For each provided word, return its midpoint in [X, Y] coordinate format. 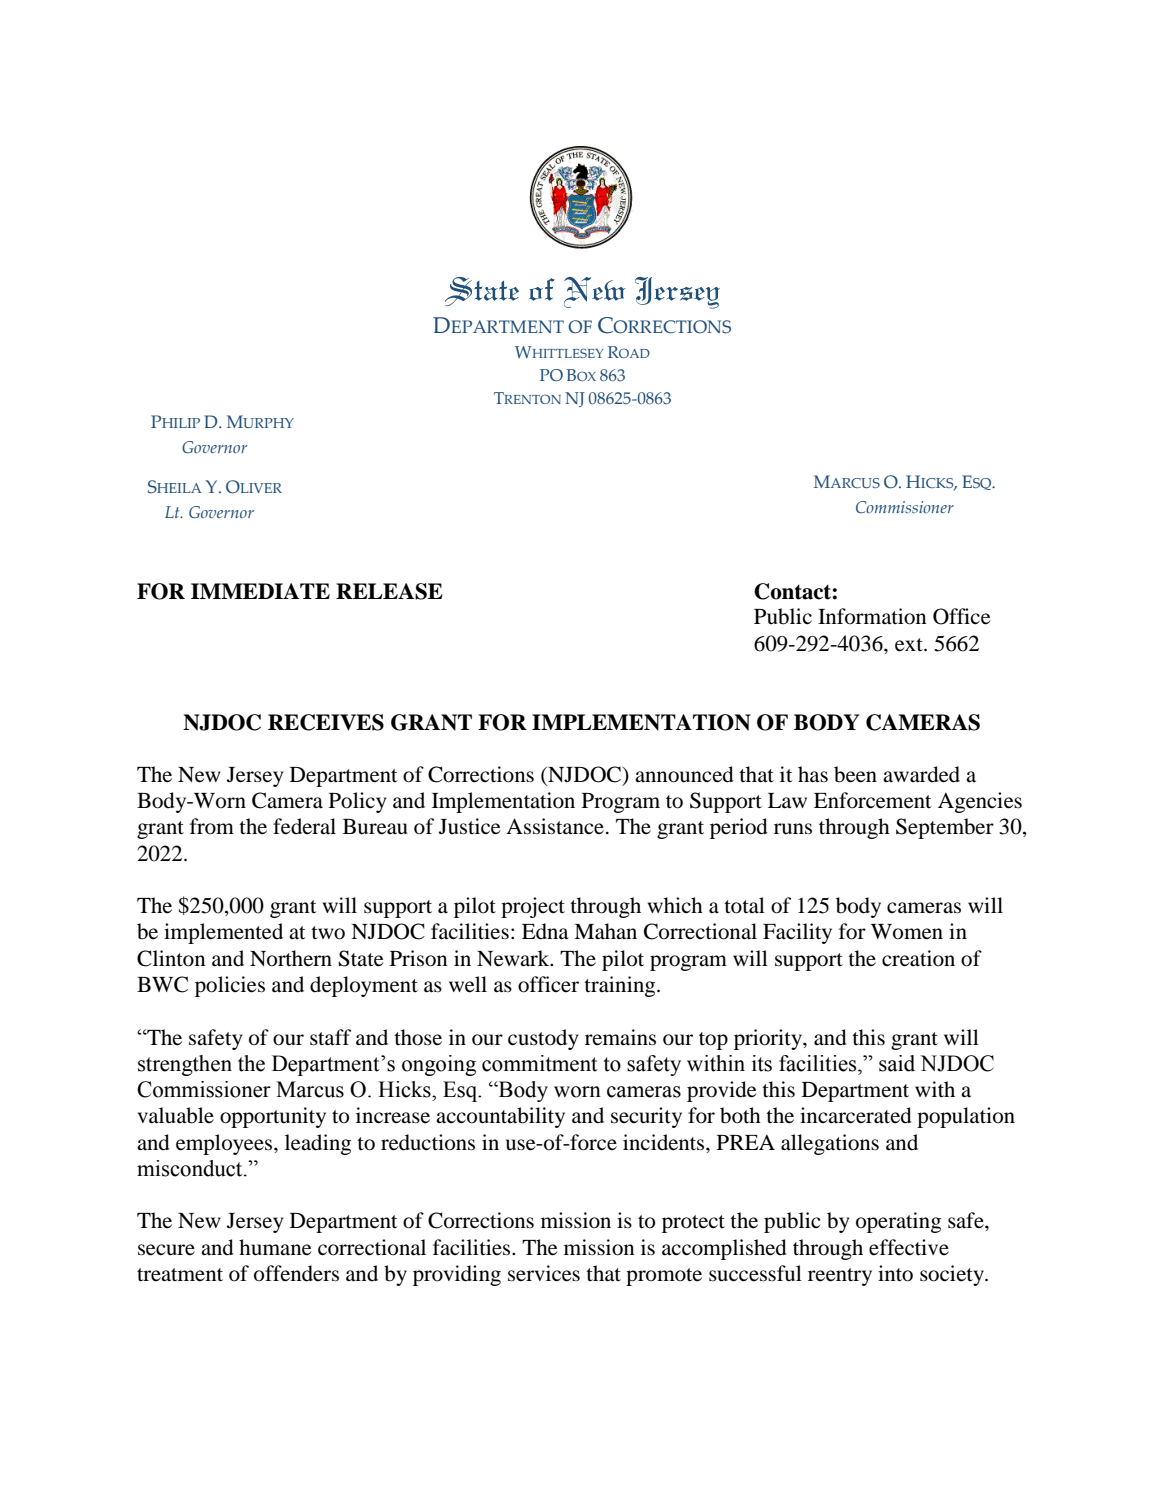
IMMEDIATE [260, 591]
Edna [545, 931]
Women [907, 932]
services [544, 1273]
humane [275, 1247]
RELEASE [389, 591]
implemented [223, 933]
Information [872, 616]
